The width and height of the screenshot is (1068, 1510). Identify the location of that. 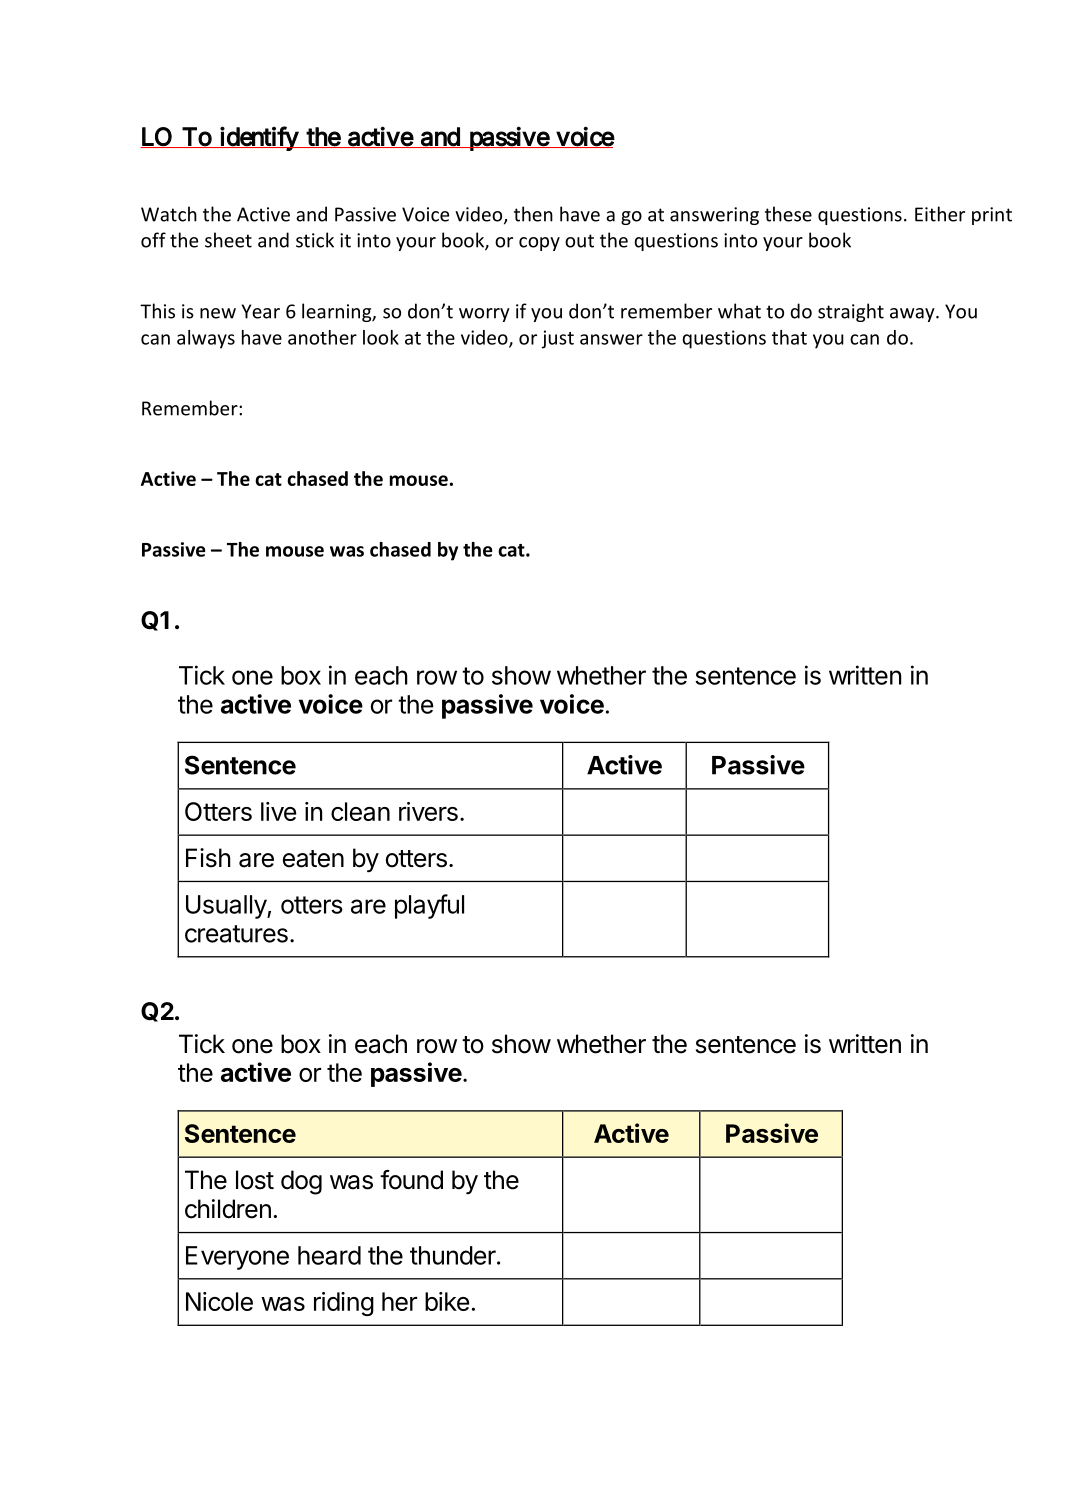
(789, 337).
